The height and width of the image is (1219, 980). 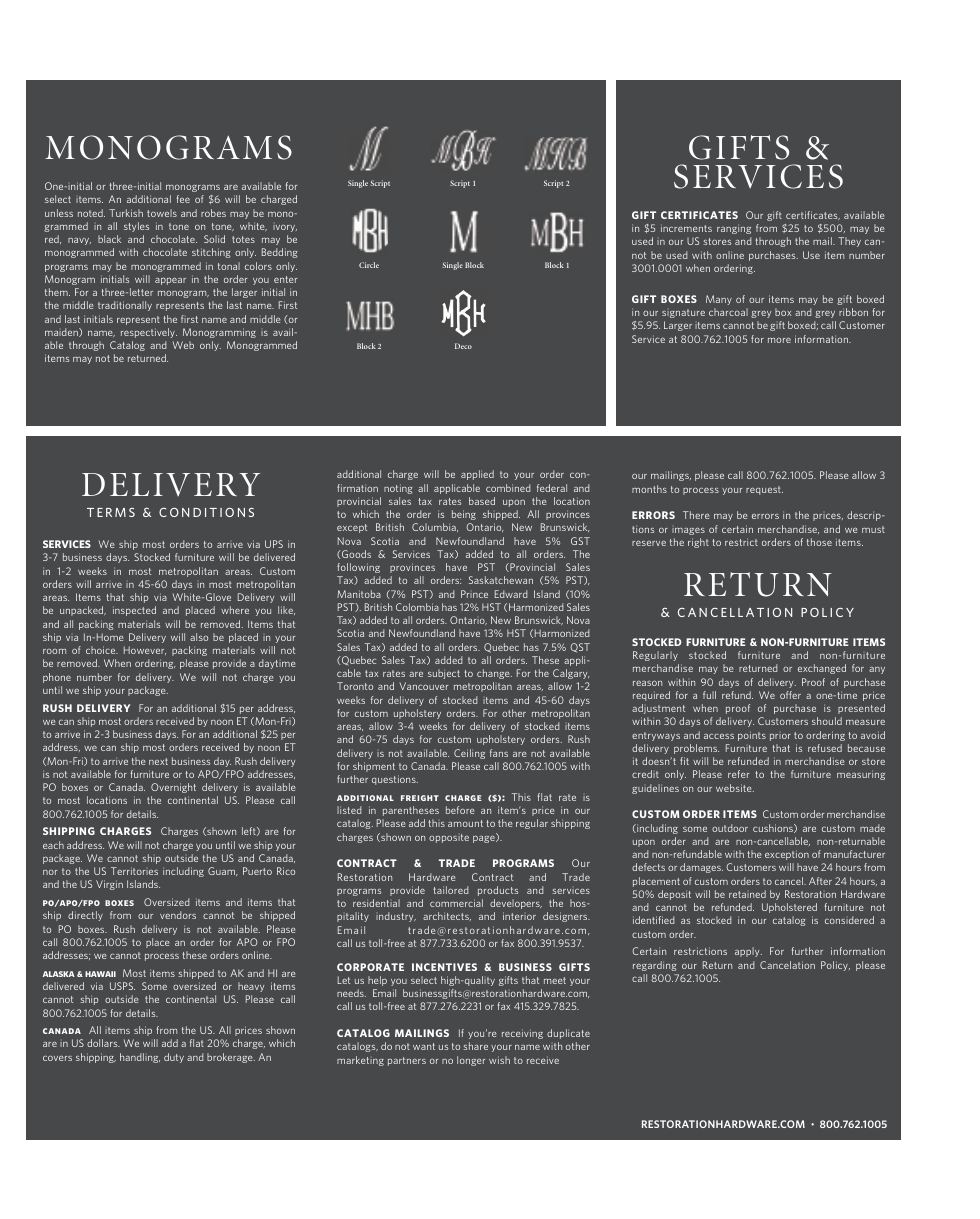 I want to click on terms, so click(x=111, y=512).
